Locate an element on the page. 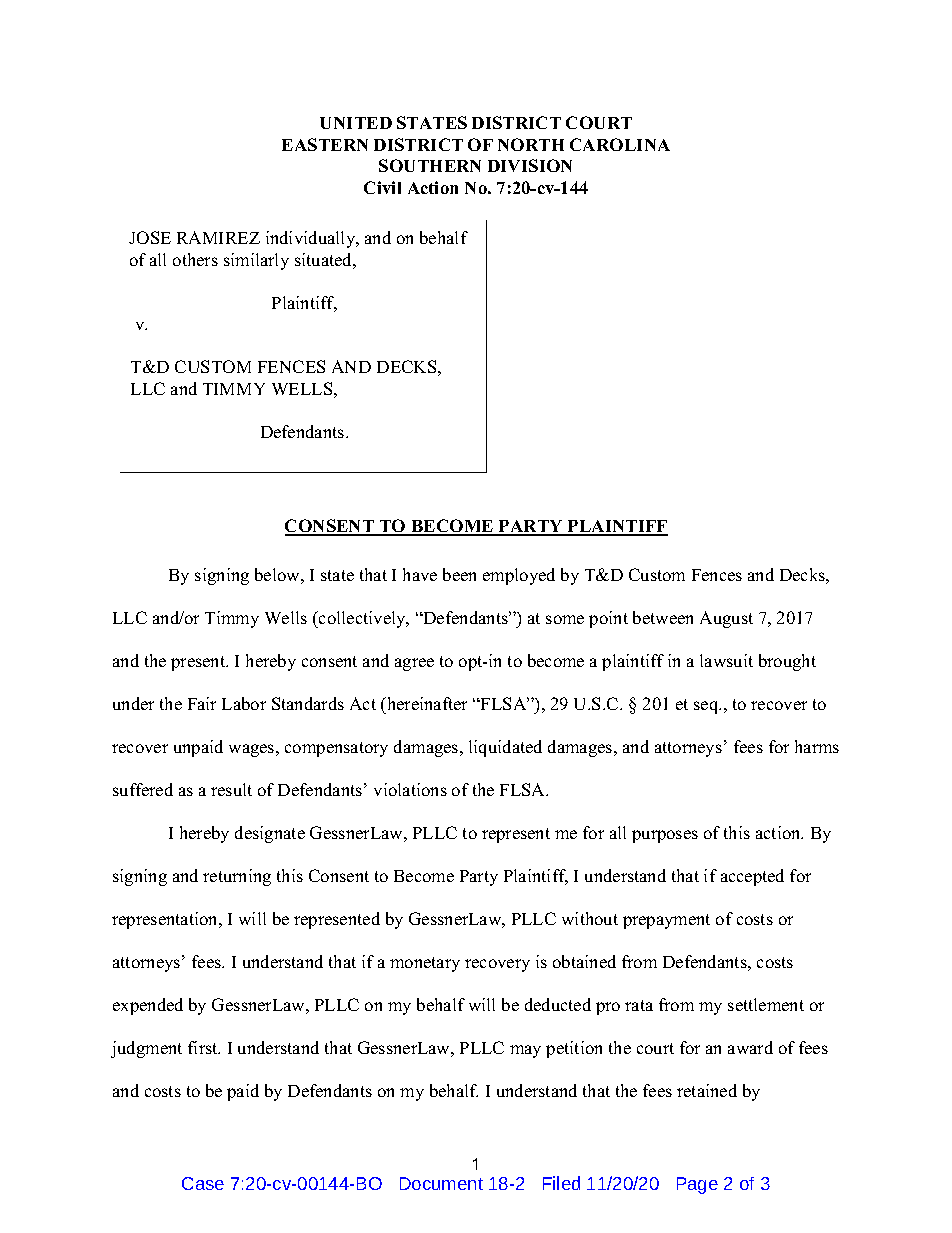 This document has height=1233, width=952. agree is located at coordinates (414, 664).
